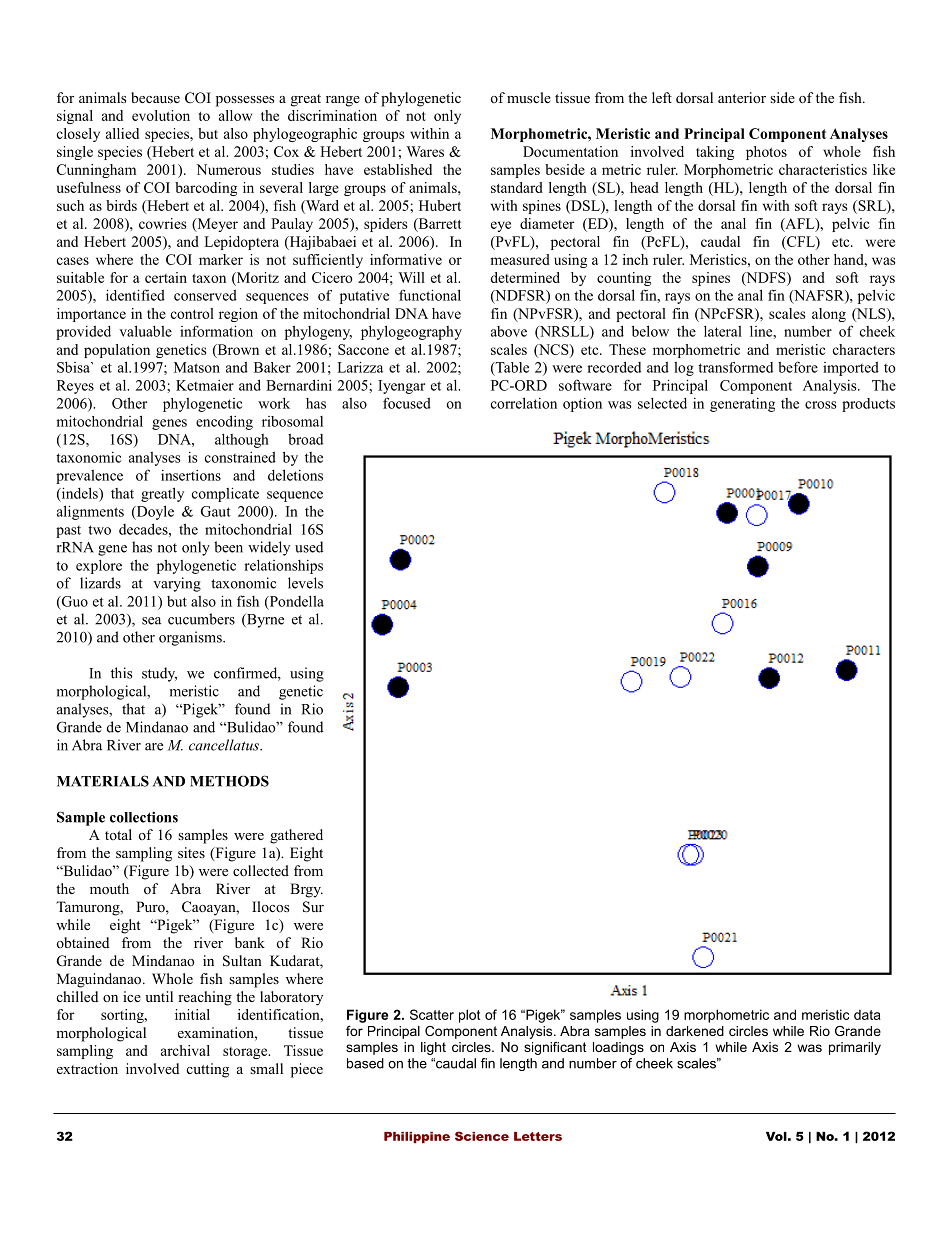 This document has height=1233, width=952. What do you see at coordinates (151, 621) in the document?
I see `sea` at bounding box center [151, 621].
